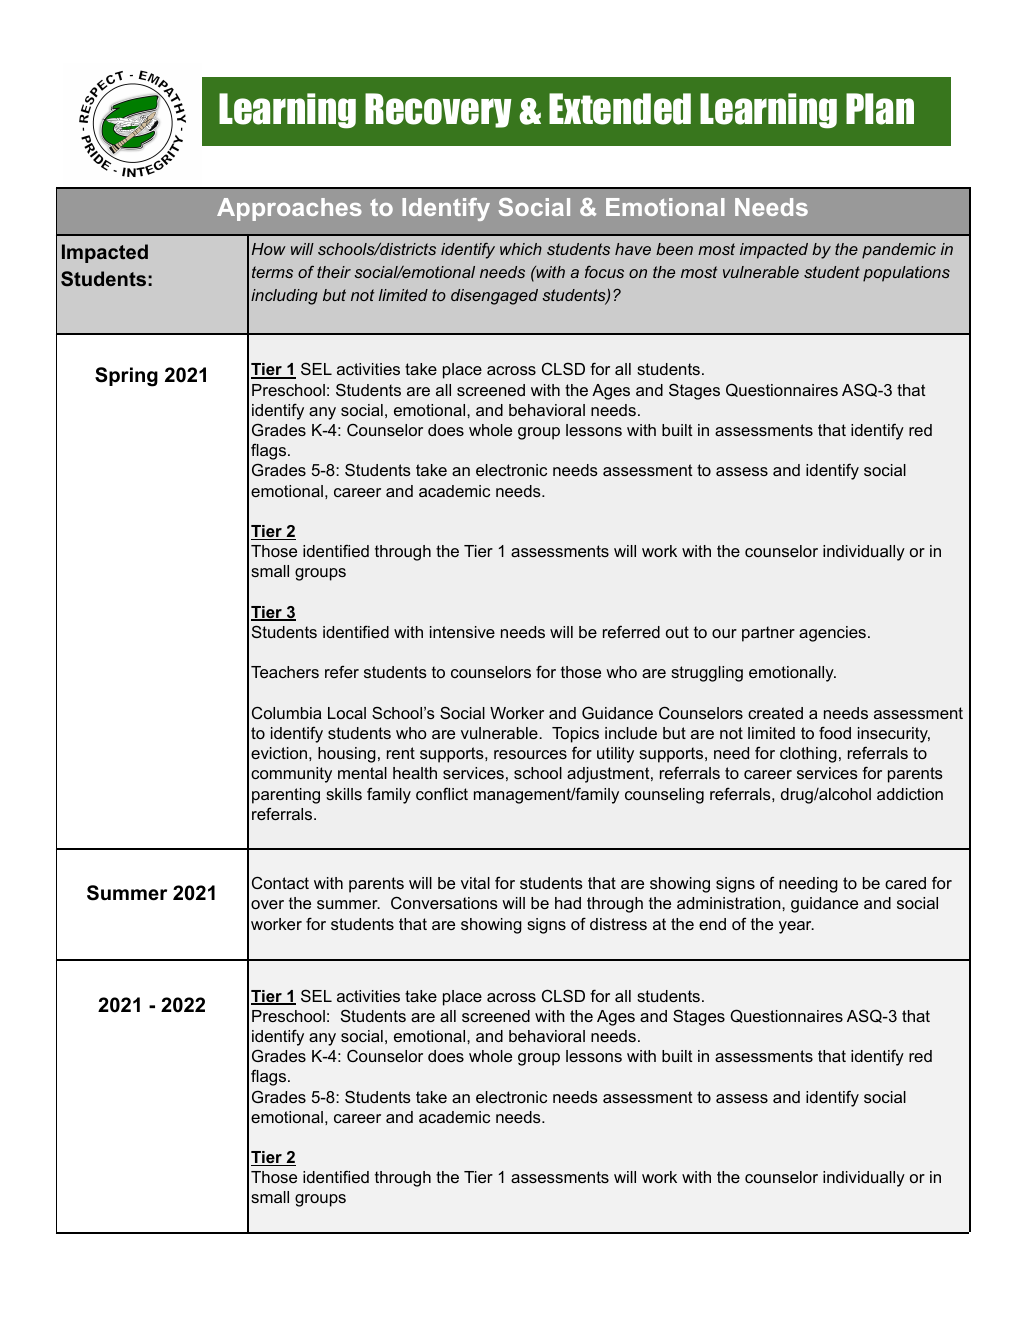 This image has height=1333, width=1030. What do you see at coordinates (568, 903) in the image?
I see `had` at bounding box center [568, 903].
